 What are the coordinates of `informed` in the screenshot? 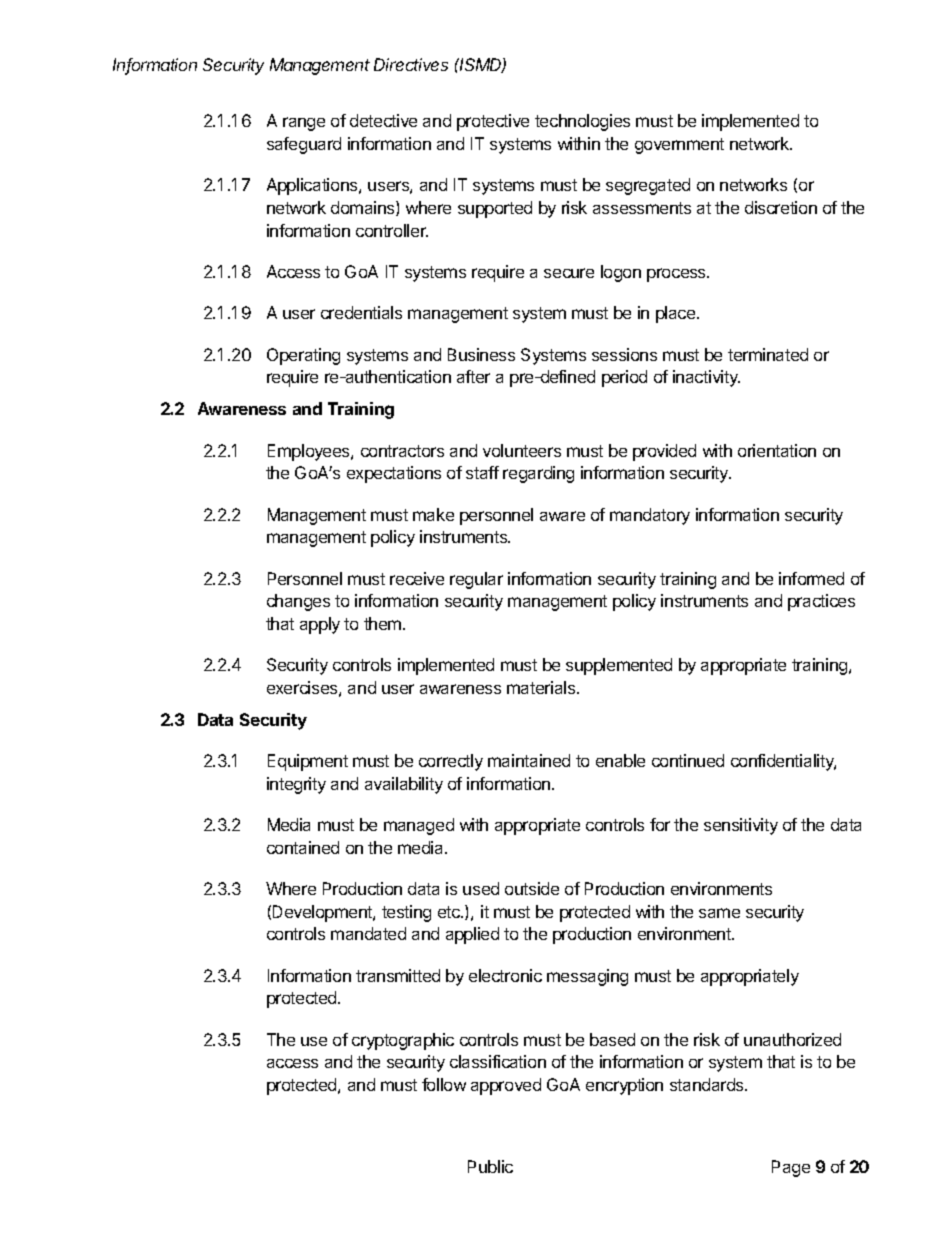 It's located at (811, 578).
